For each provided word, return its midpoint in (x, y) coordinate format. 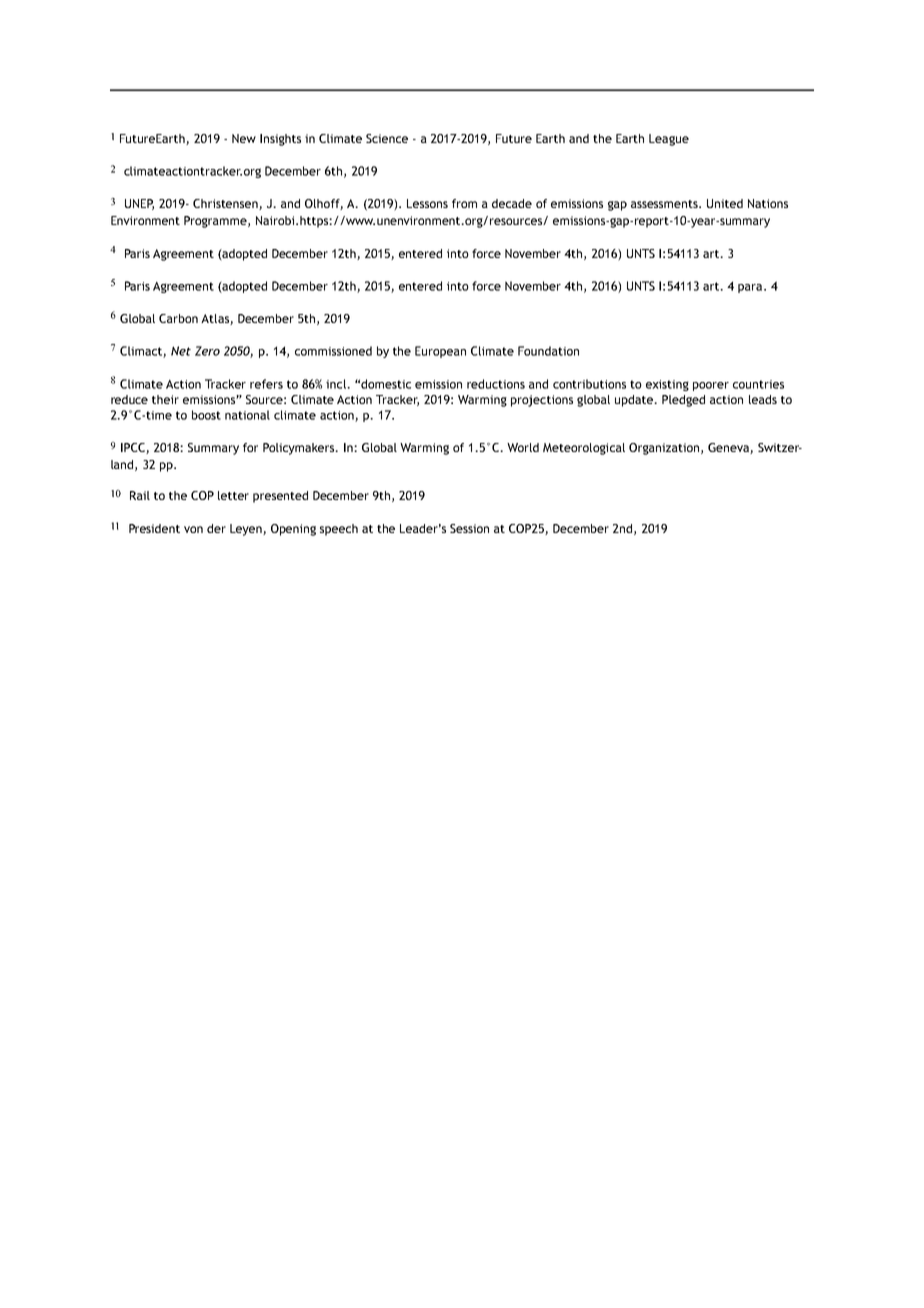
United (725, 203)
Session (469, 528)
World (523, 447)
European (440, 352)
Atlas (216, 319)
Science (387, 138)
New (244, 138)
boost (206, 415)
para (751, 288)
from (464, 203)
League (669, 140)
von (193, 529)
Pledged (683, 401)
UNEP (139, 204)
